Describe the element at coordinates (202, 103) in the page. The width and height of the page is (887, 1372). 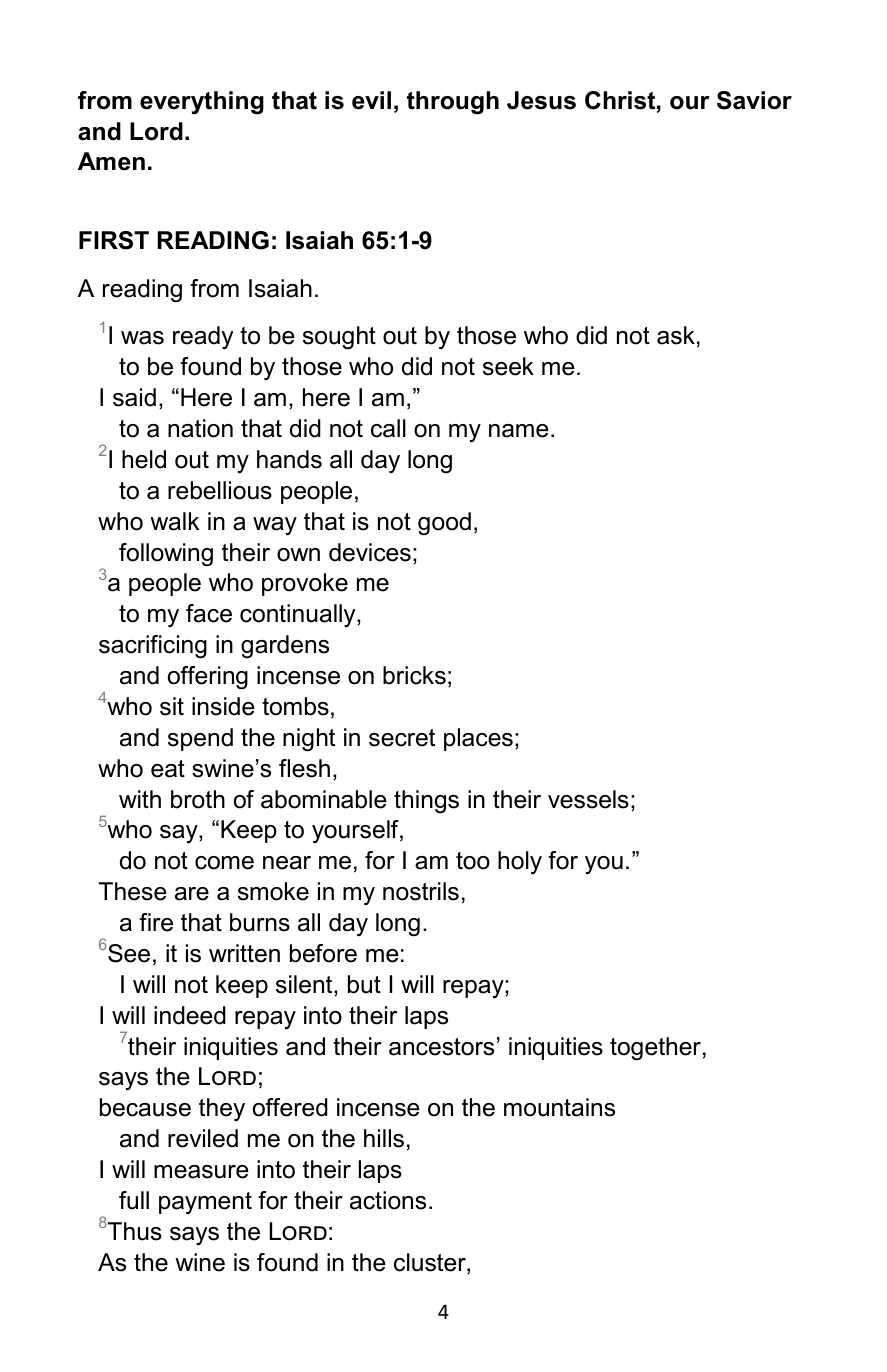
I see `everything` at that location.
